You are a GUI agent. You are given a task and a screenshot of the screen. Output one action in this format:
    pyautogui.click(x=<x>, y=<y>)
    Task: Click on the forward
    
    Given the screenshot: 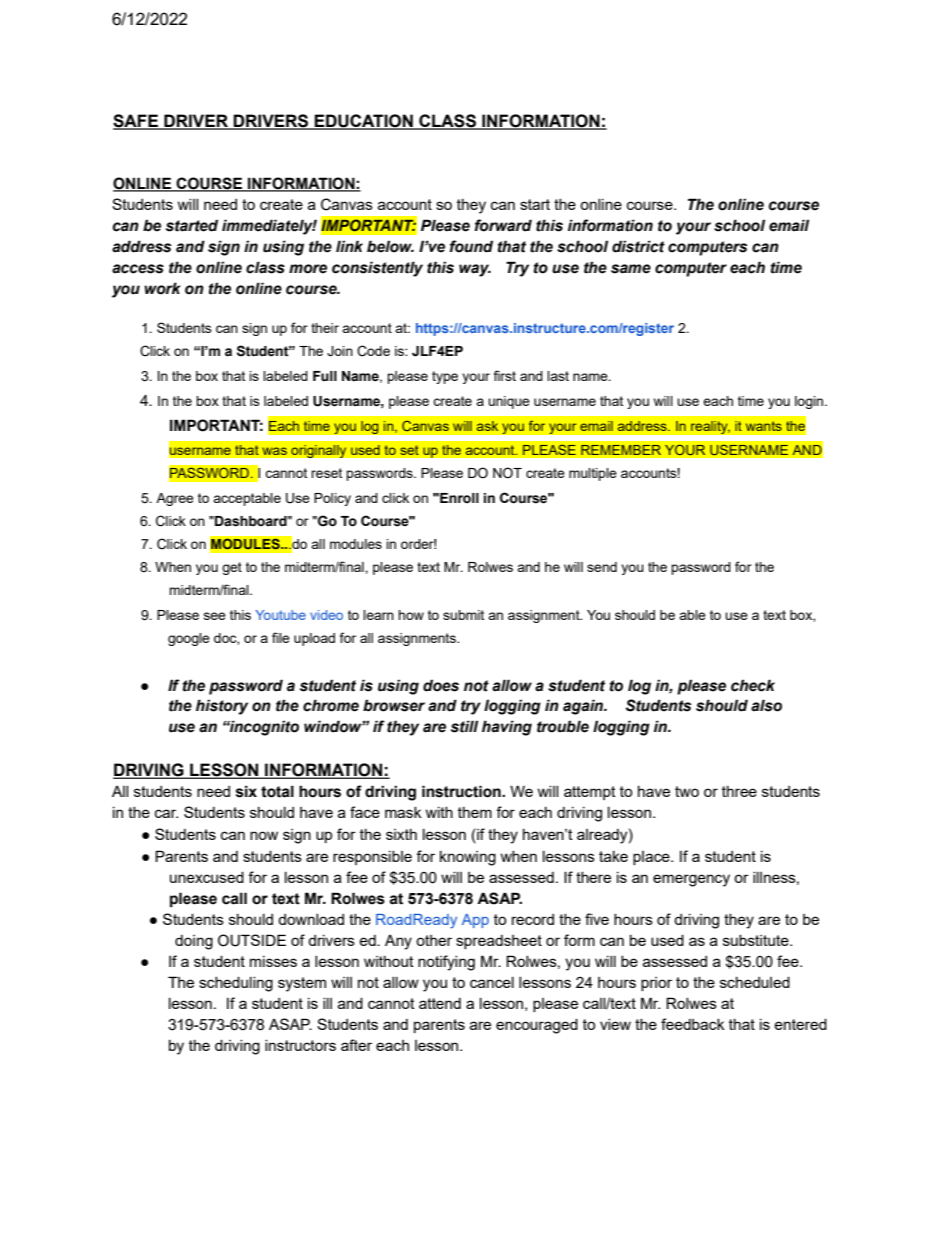 What is the action you would take?
    pyautogui.click(x=503, y=225)
